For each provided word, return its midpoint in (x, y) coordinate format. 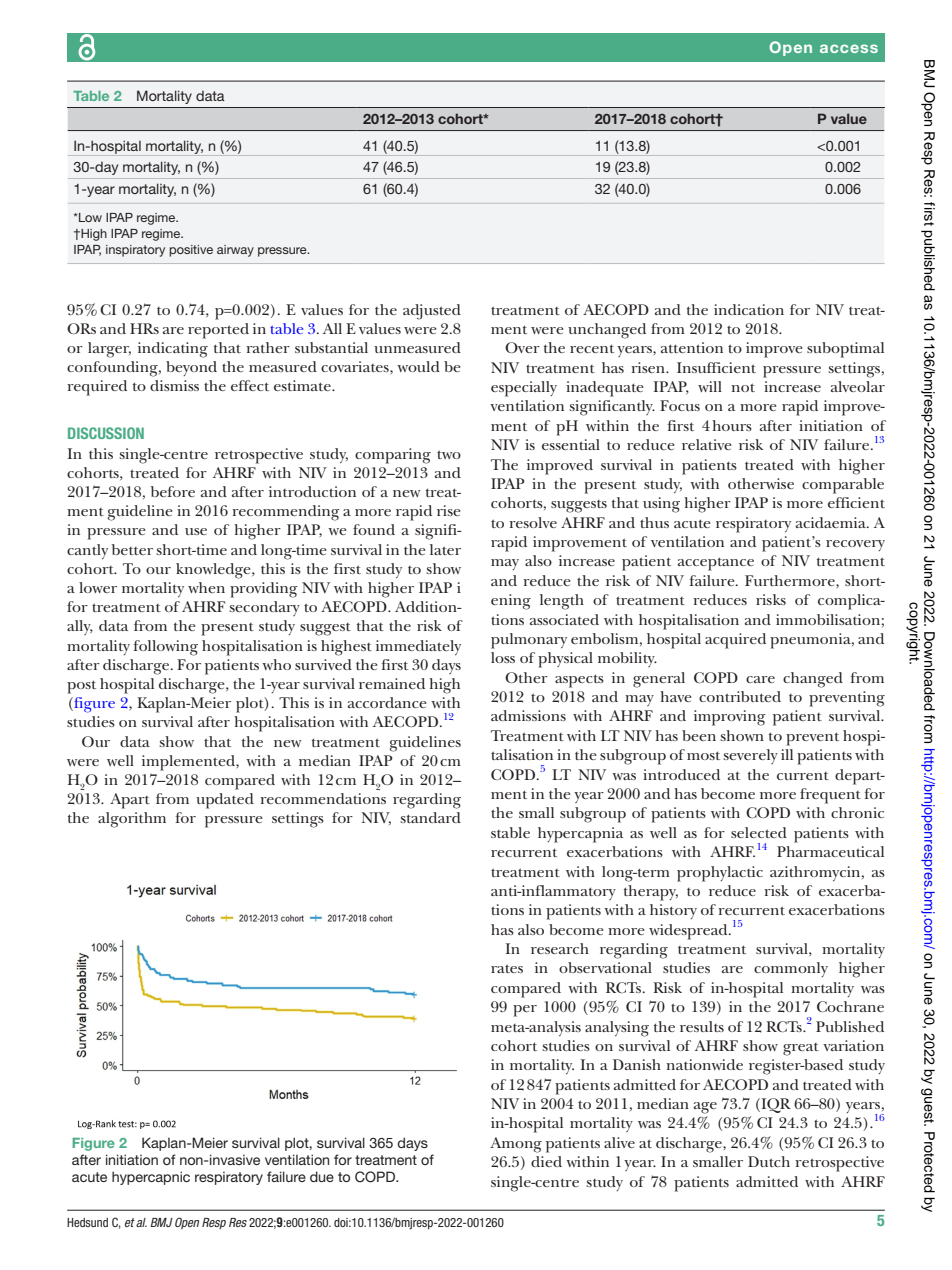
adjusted (432, 312)
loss (503, 657)
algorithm (132, 820)
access (849, 48)
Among (516, 1145)
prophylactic (720, 874)
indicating (173, 350)
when (206, 587)
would (418, 366)
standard (430, 817)
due (322, 1176)
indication (749, 309)
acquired (735, 641)
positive (191, 251)
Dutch (769, 1161)
